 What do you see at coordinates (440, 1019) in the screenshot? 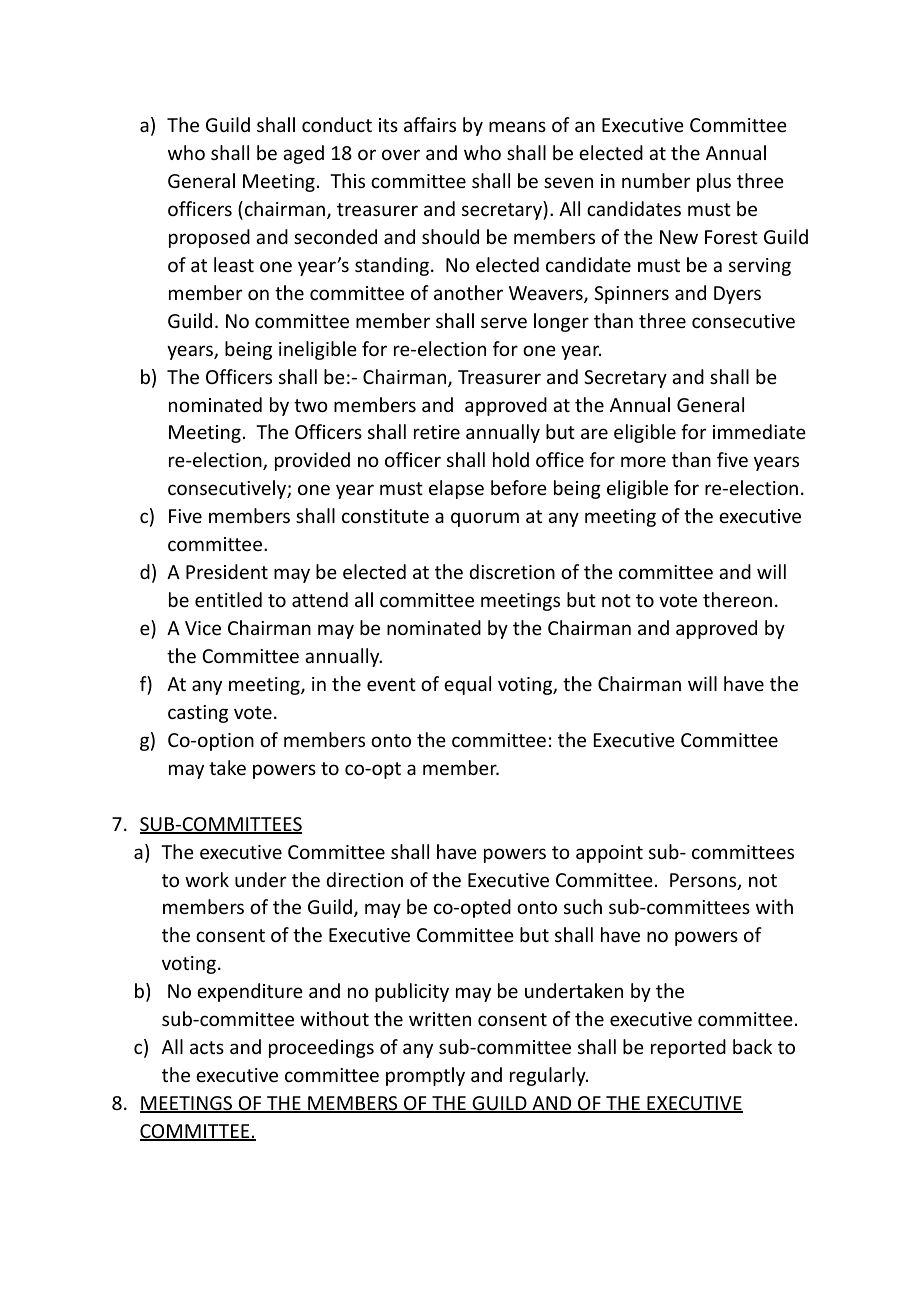
I see `written` at bounding box center [440, 1019].
